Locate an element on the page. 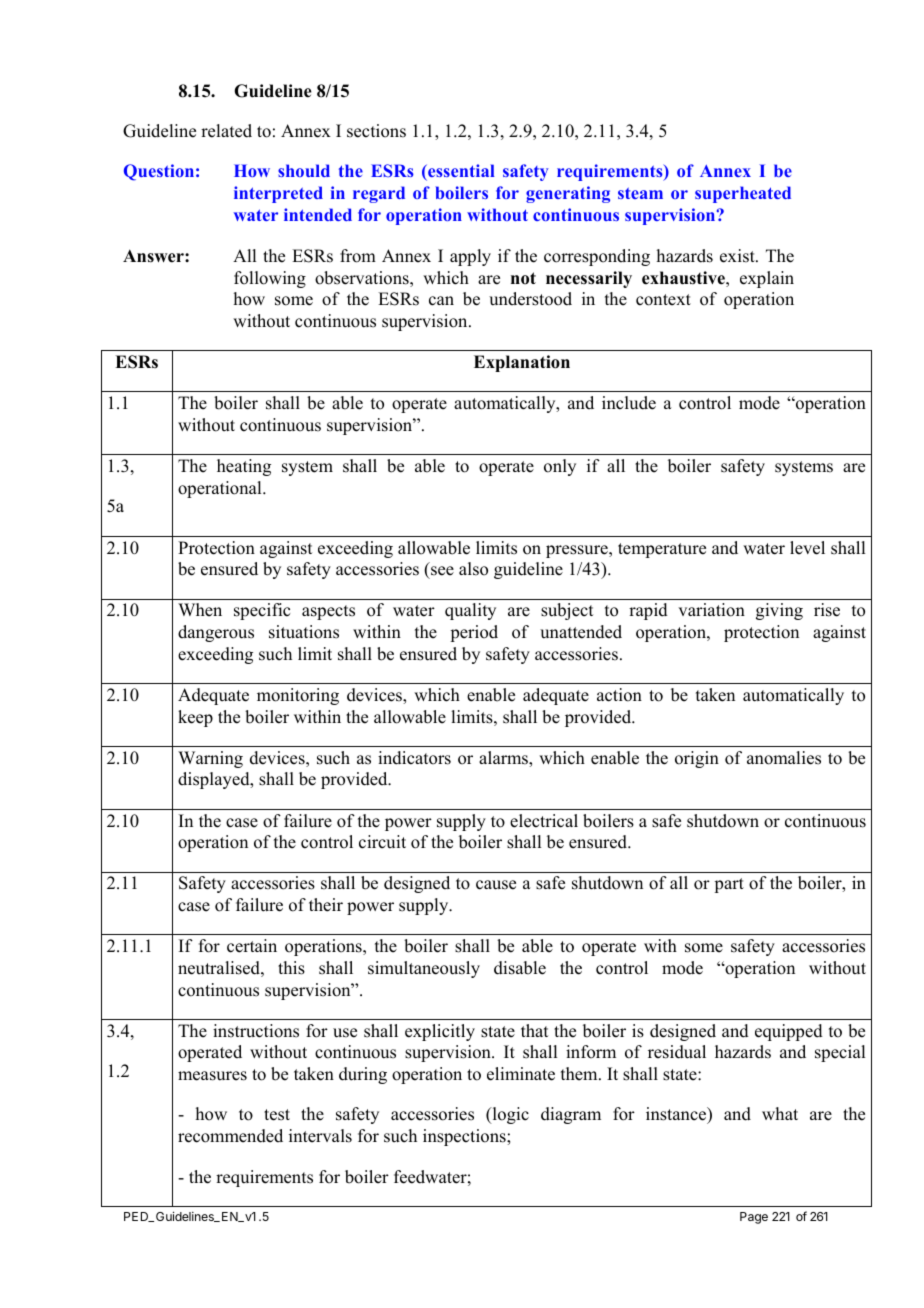 The height and width of the page is (1308, 924). superheated is located at coordinates (743, 194).
